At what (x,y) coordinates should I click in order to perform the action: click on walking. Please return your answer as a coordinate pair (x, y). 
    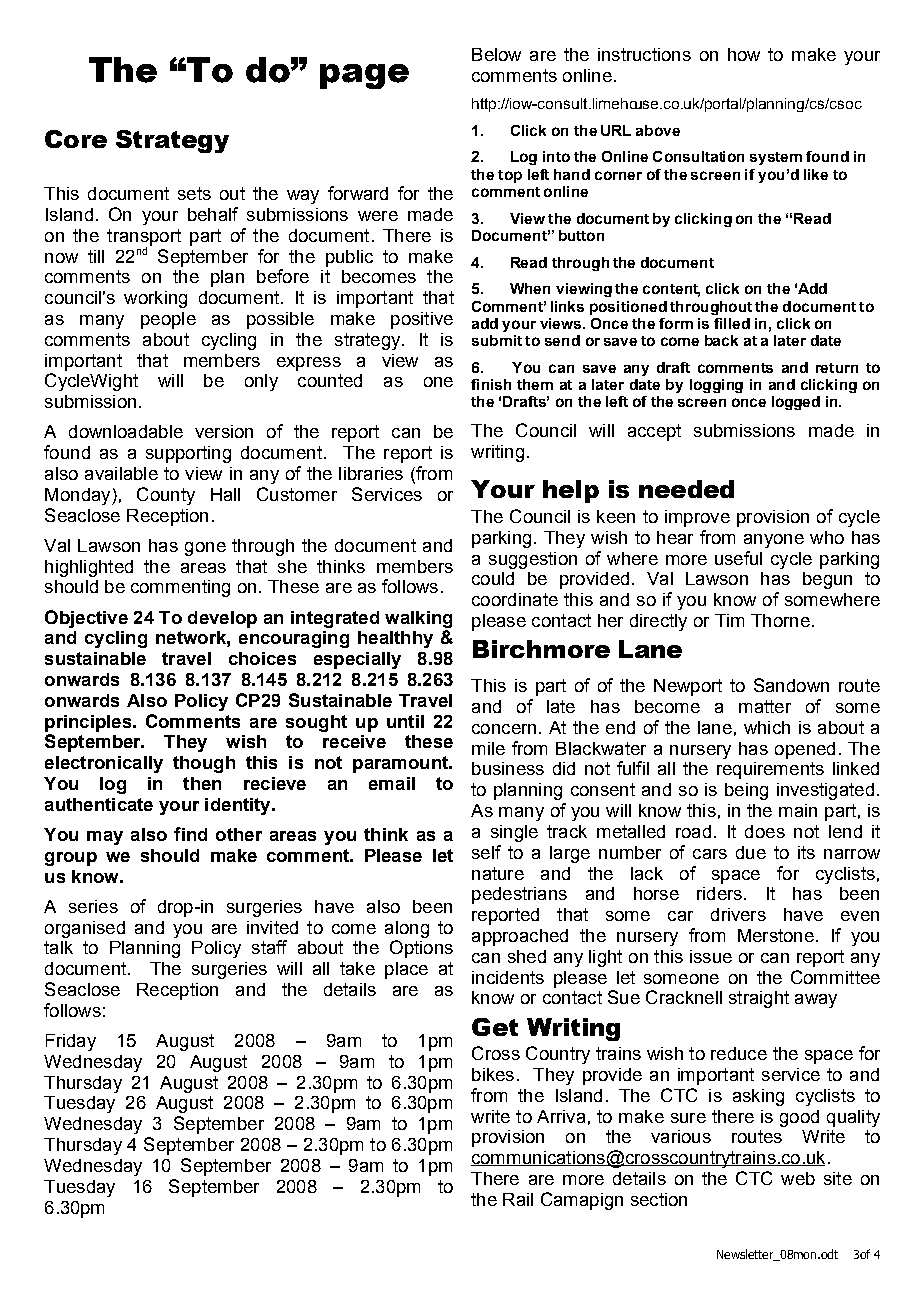
    Looking at the image, I should click on (418, 619).
